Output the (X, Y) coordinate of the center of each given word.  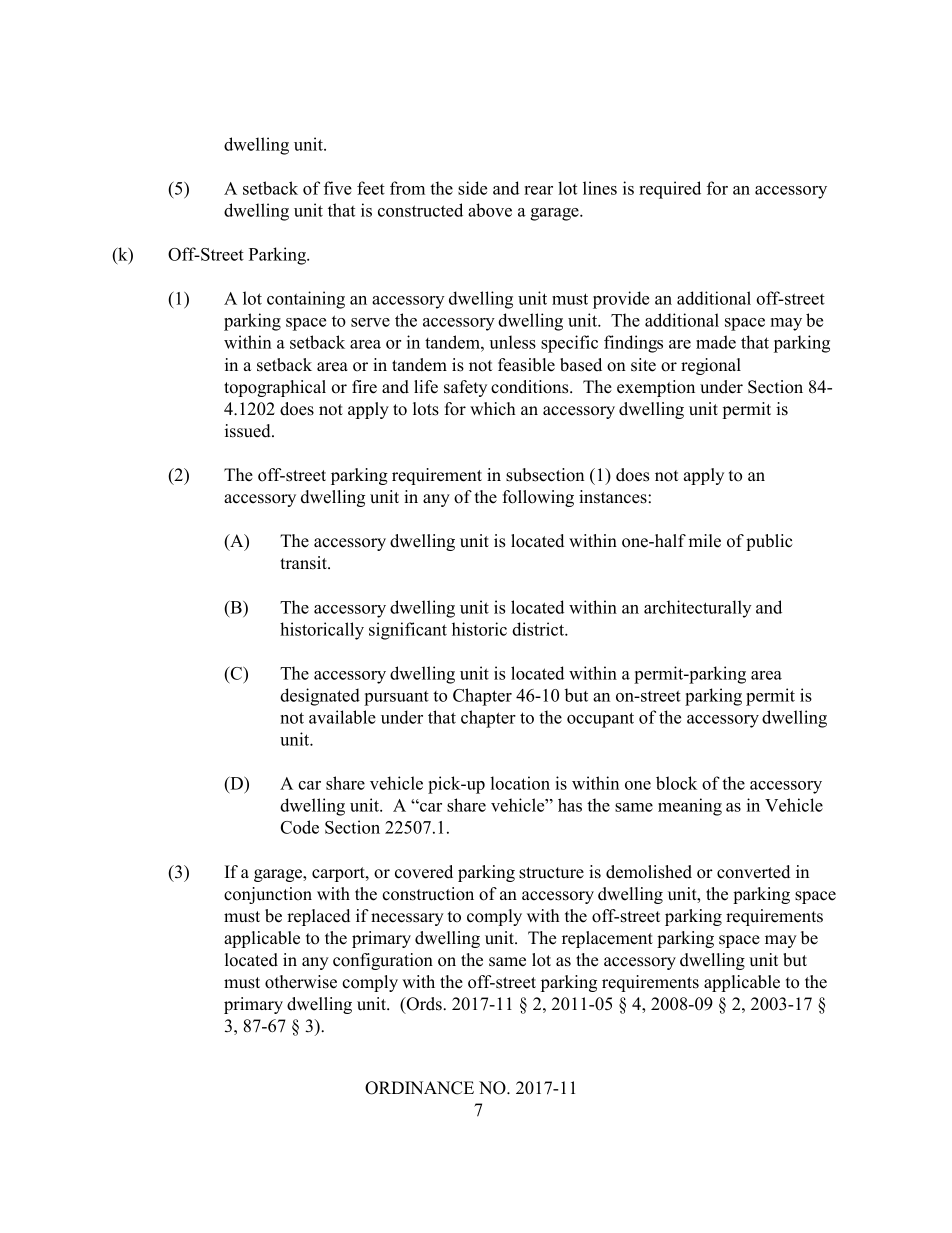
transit (304, 563)
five (338, 188)
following (538, 498)
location (520, 783)
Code (300, 827)
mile (705, 541)
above (490, 210)
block (676, 783)
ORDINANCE (419, 1088)
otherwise (301, 982)
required (670, 190)
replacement (607, 939)
